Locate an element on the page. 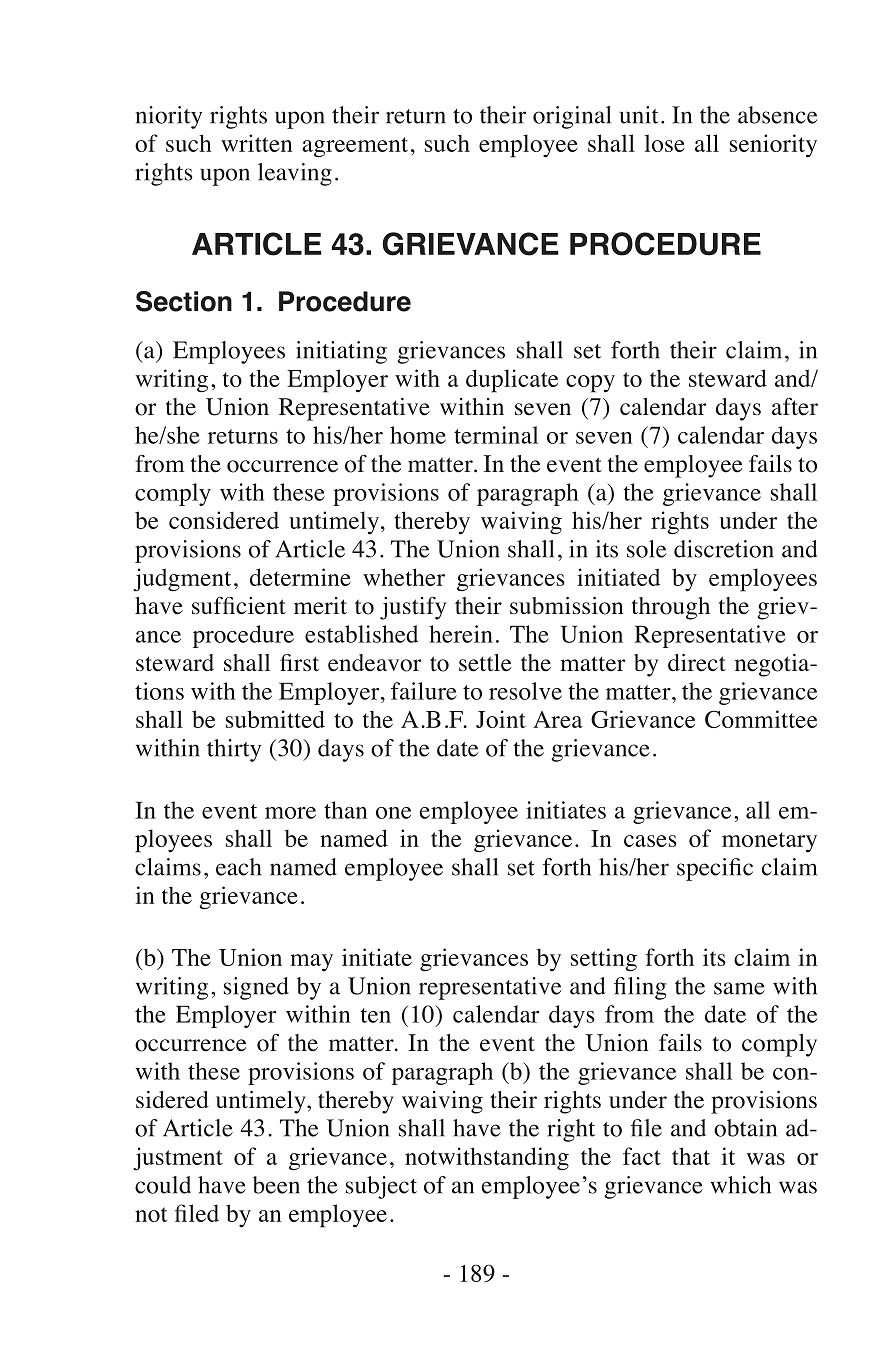 This document has width=896, height=1351. written is located at coordinates (256, 143).
